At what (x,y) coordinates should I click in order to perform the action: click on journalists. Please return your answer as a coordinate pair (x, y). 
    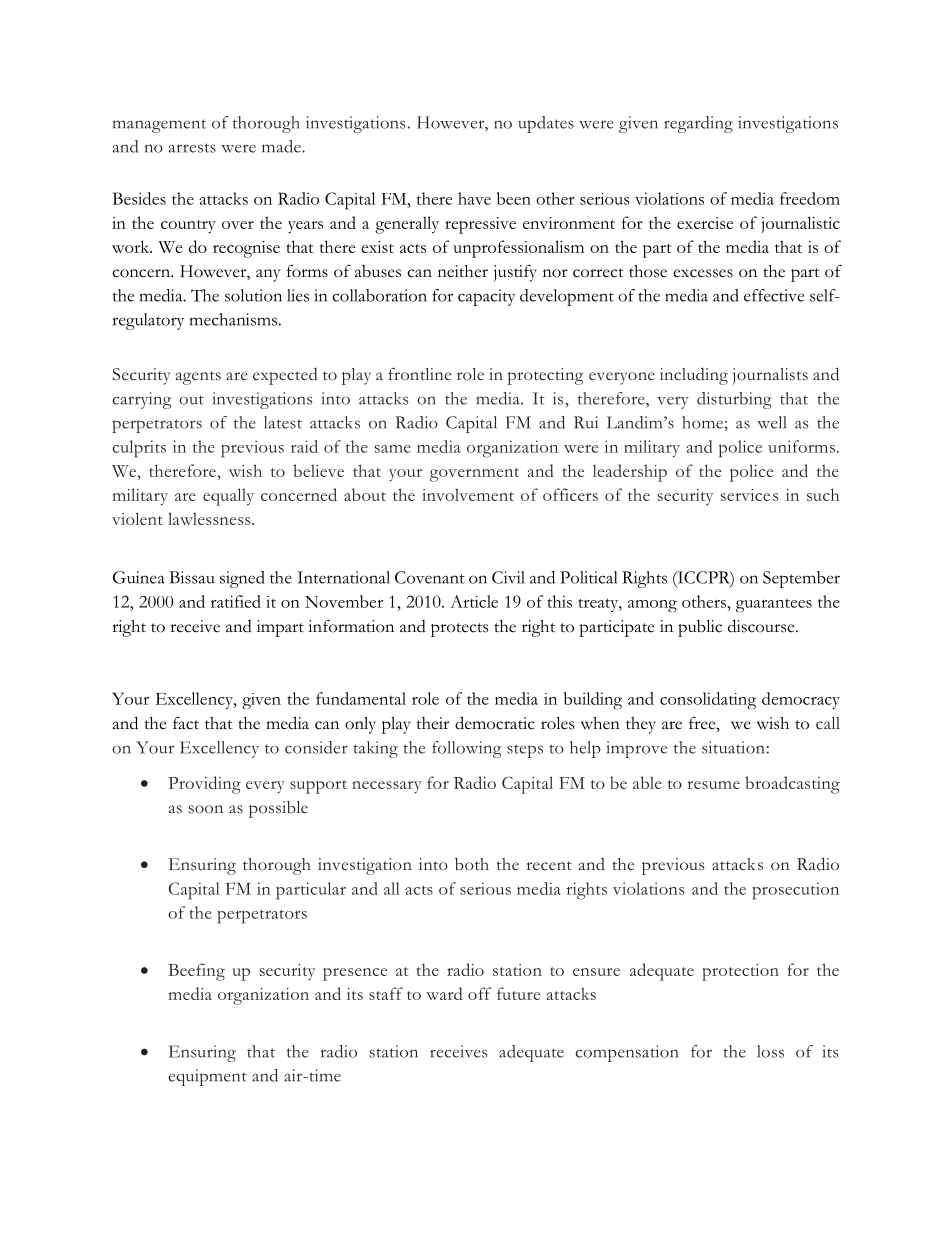
    Looking at the image, I should click on (770, 376).
